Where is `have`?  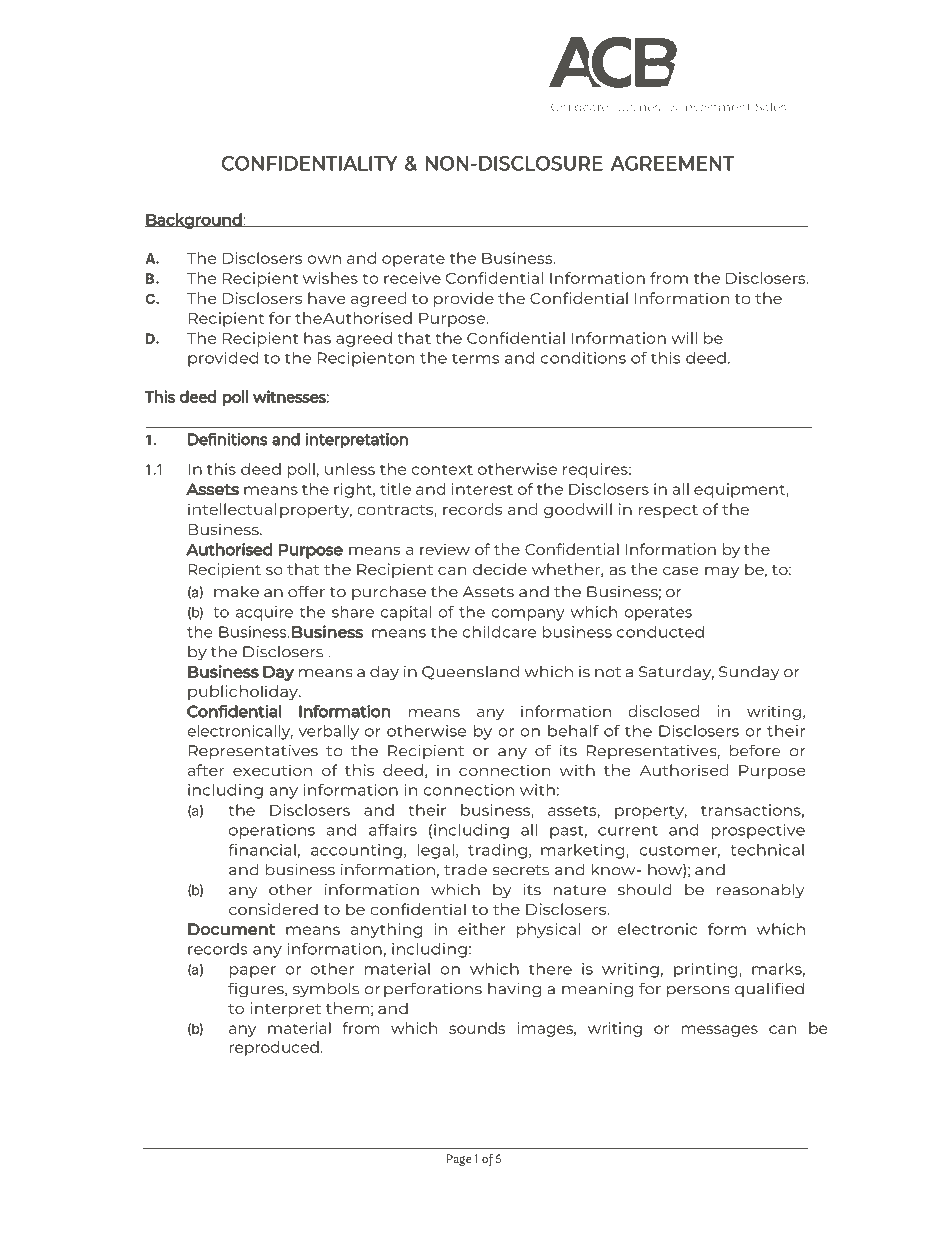 have is located at coordinates (326, 298).
